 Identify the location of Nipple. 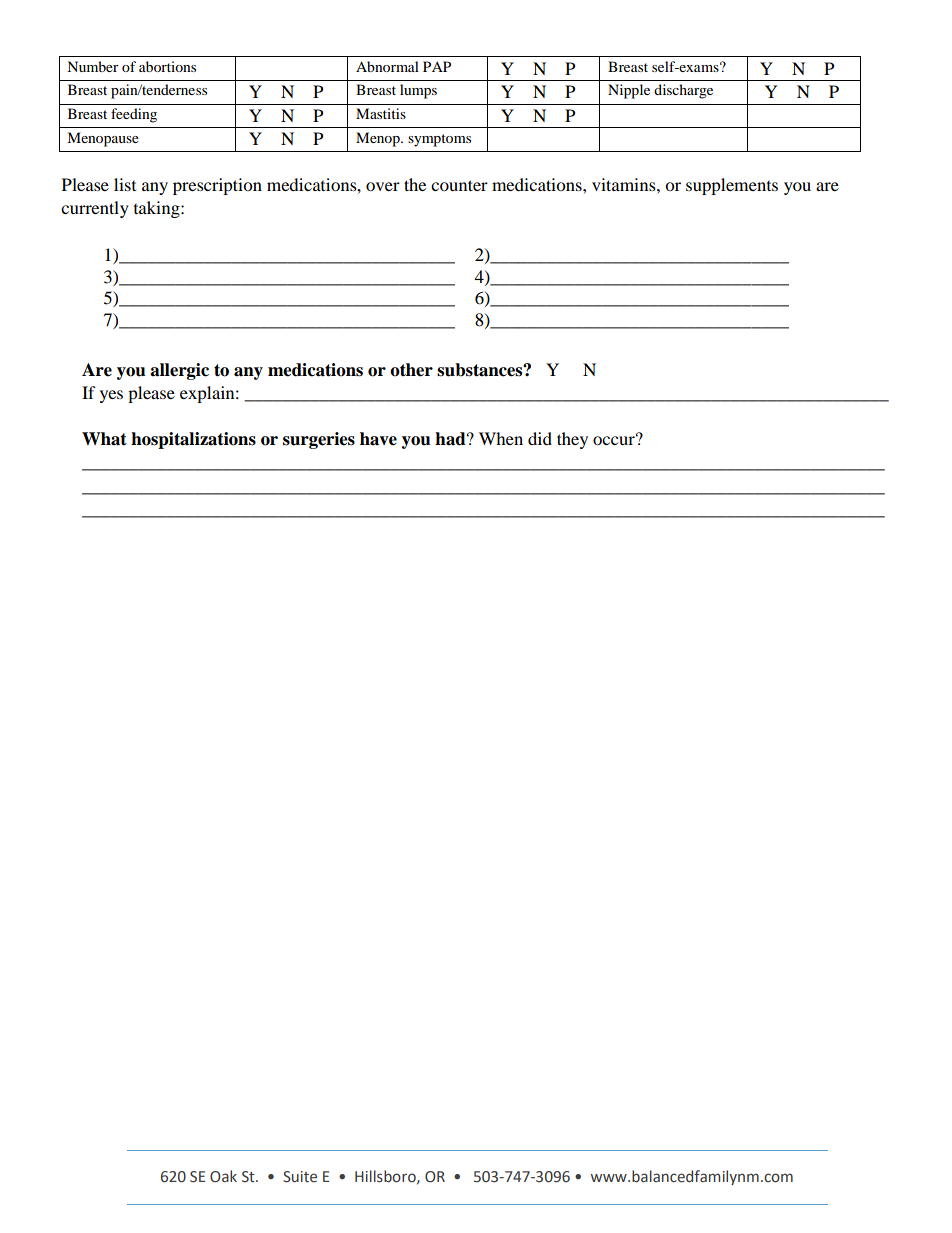
(629, 91).
